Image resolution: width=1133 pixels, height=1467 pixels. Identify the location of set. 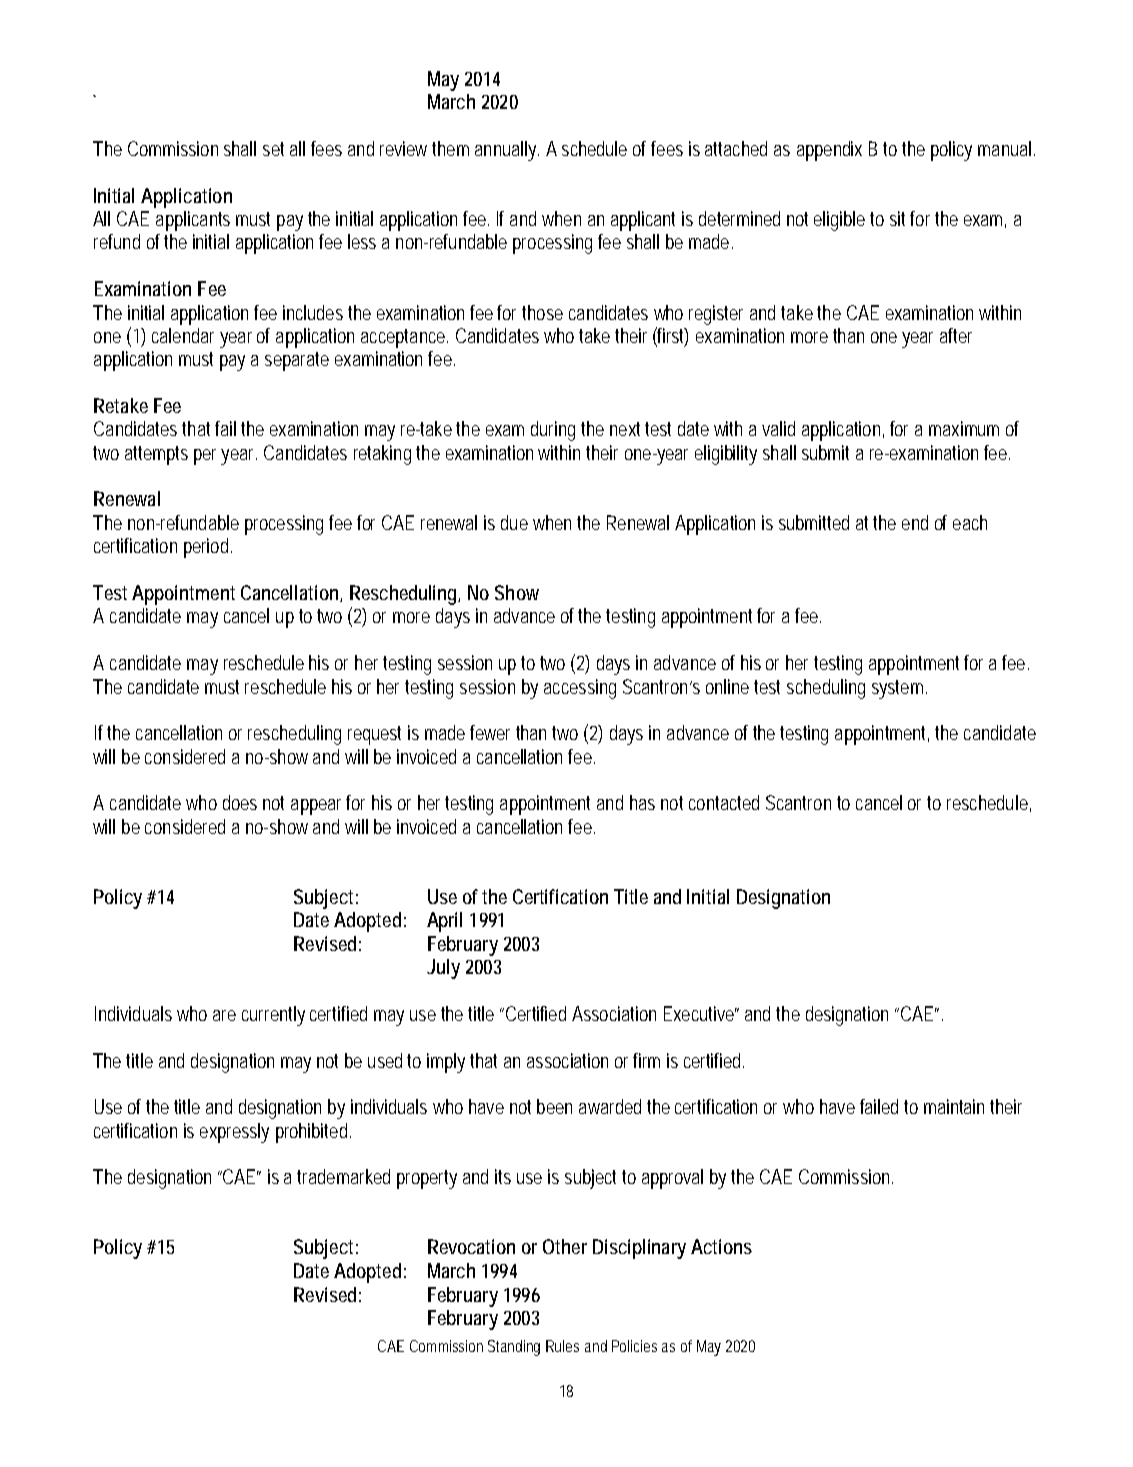
(273, 149).
